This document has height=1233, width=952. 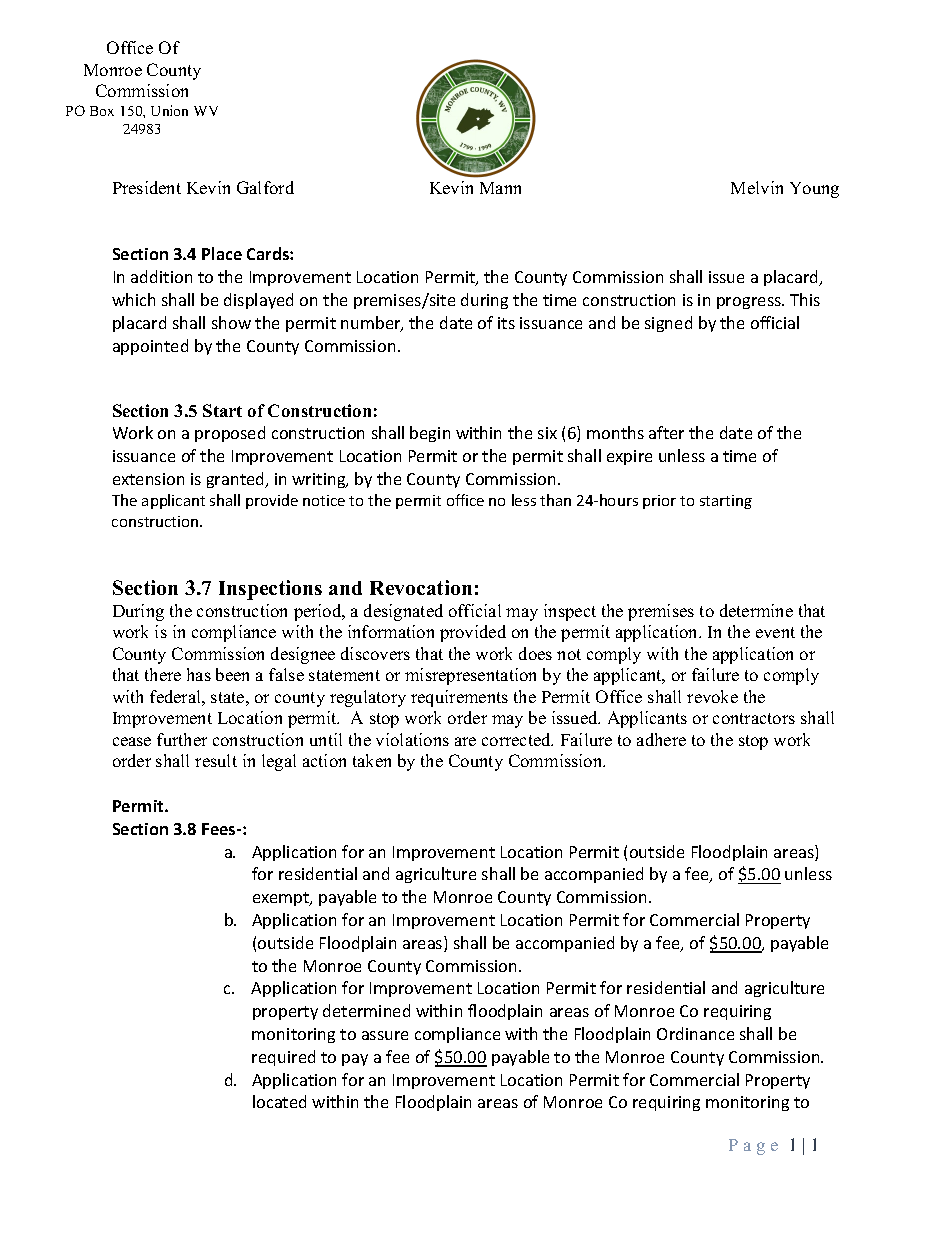 I want to click on extension, so click(x=148, y=479).
